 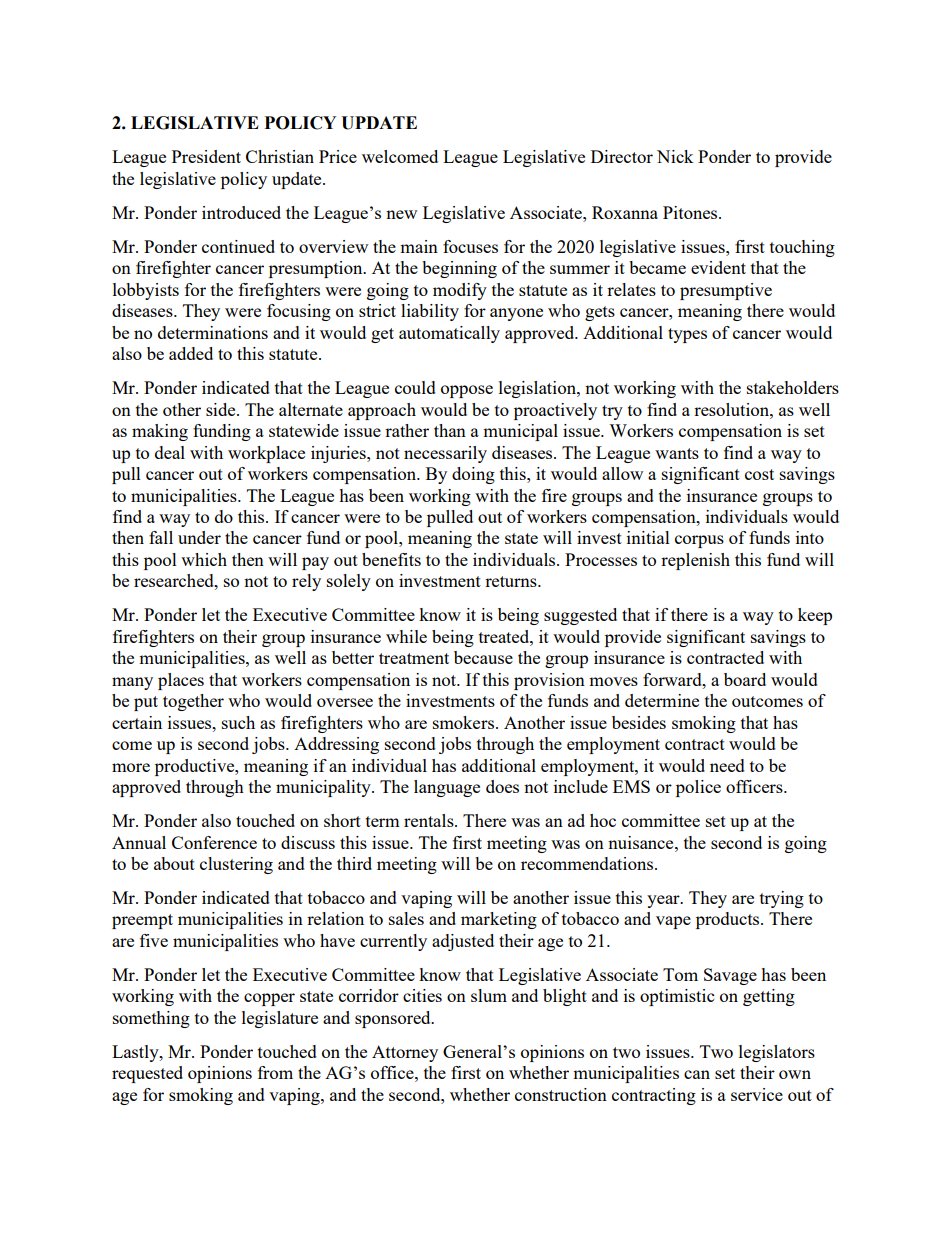 I want to click on places, so click(x=181, y=681).
